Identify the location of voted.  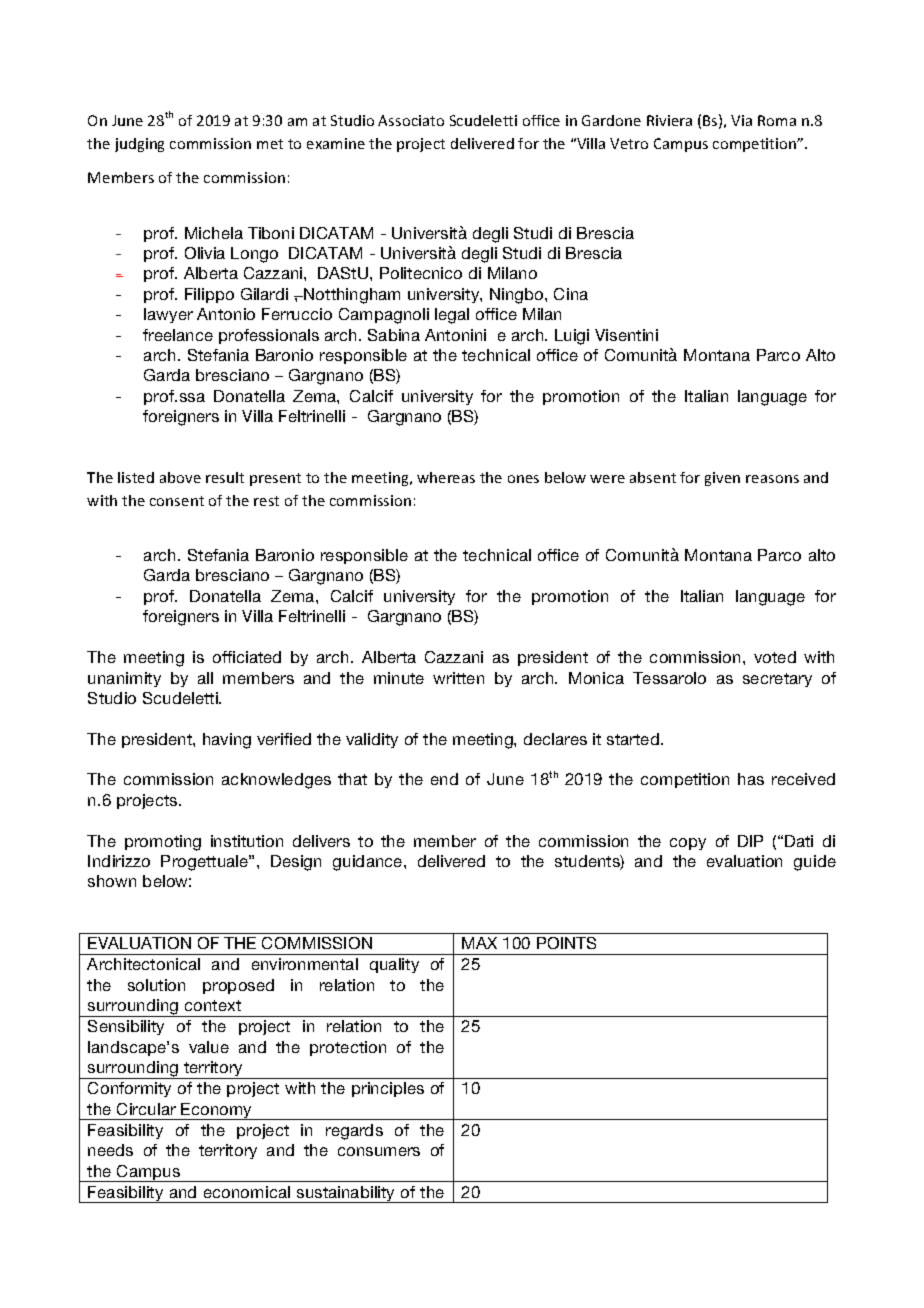
(775, 657).
